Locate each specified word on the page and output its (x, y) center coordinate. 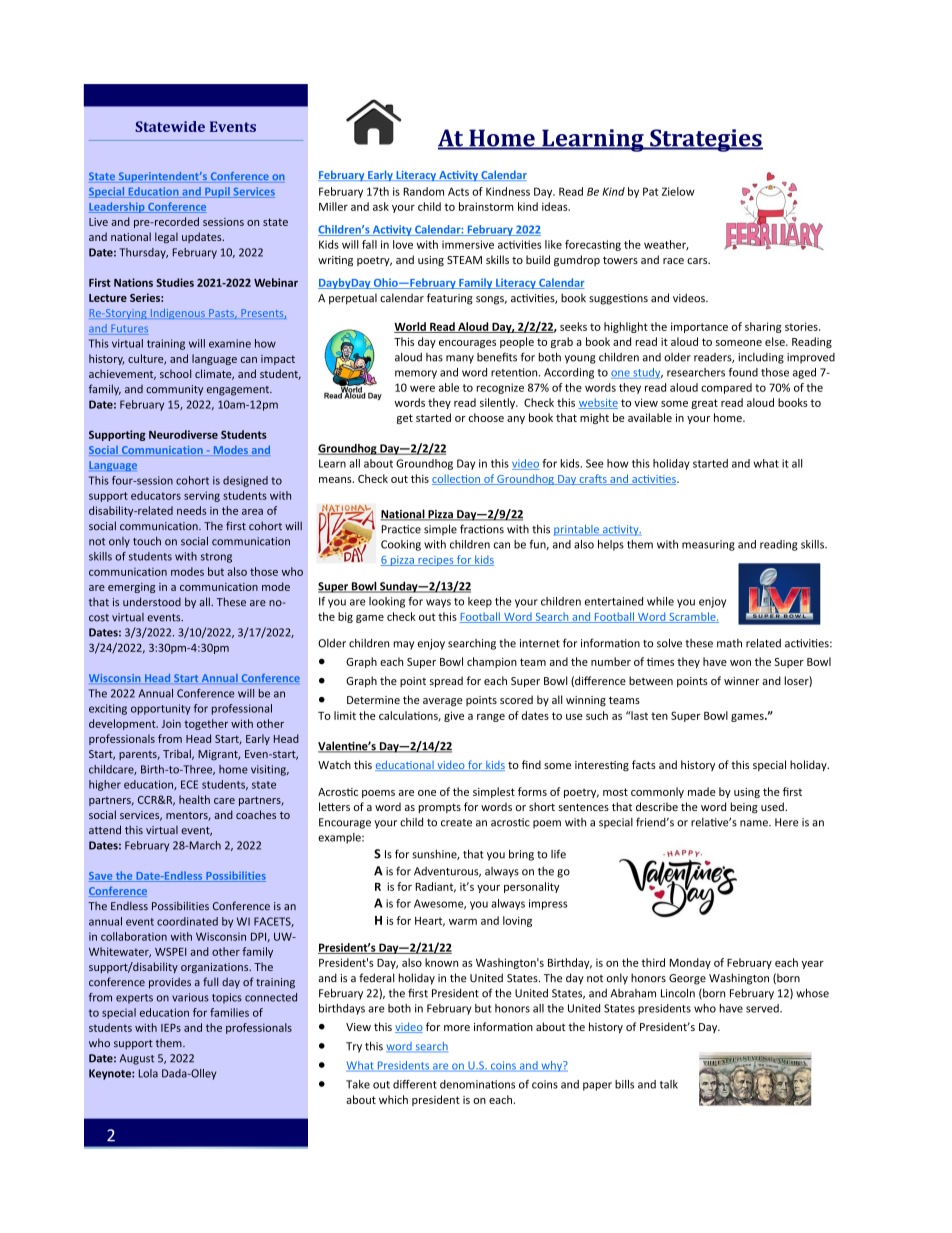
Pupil (217, 192)
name (755, 823)
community (174, 390)
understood (152, 602)
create (456, 823)
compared (726, 388)
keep (480, 602)
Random (423, 191)
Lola (148, 1073)
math (729, 643)
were (422, 388)
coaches (256, 814)
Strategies (705, 140)
